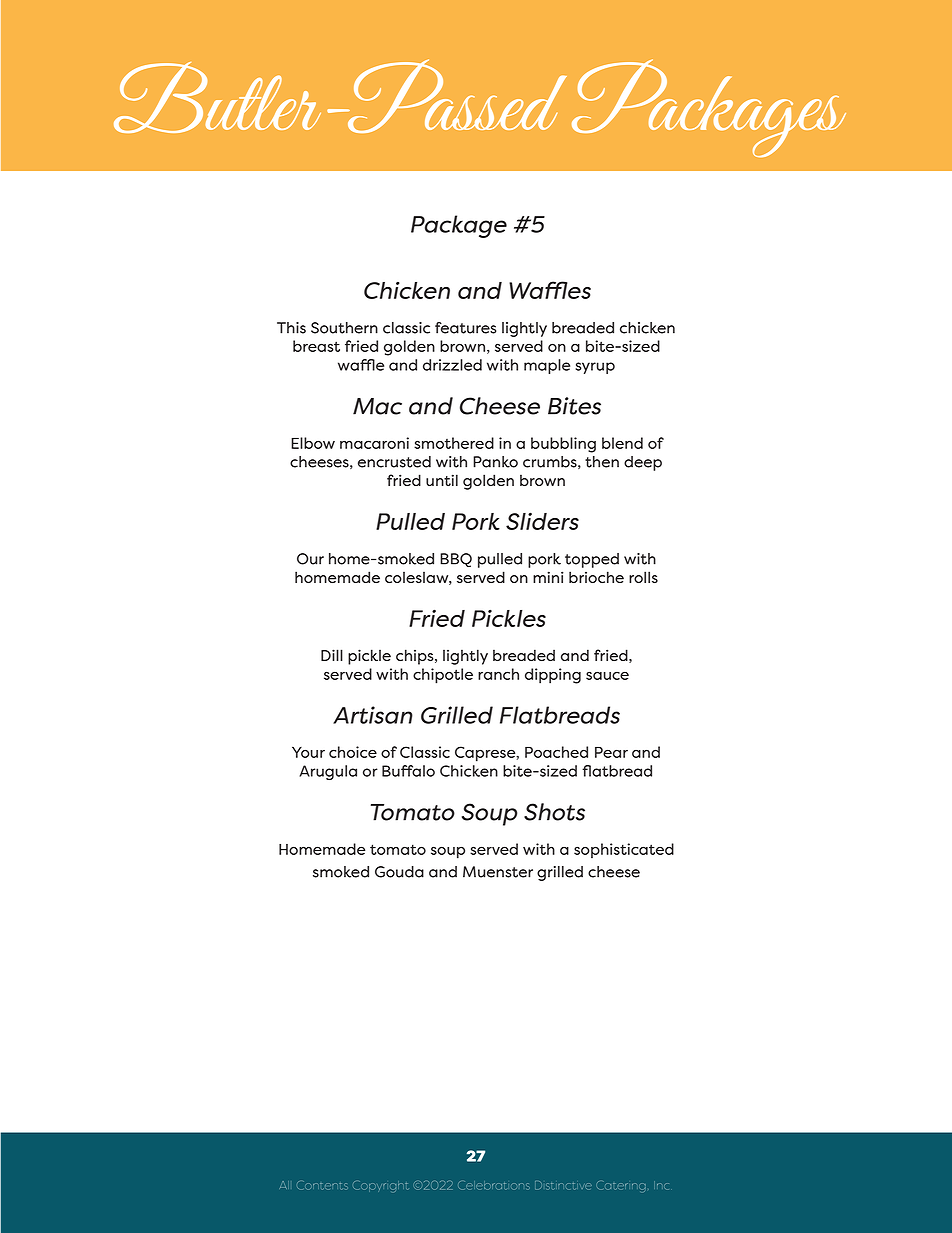  What do you see at coordinates (322, 1185) in the page?
I see `Contents` at bounding box center [322, 1185].
